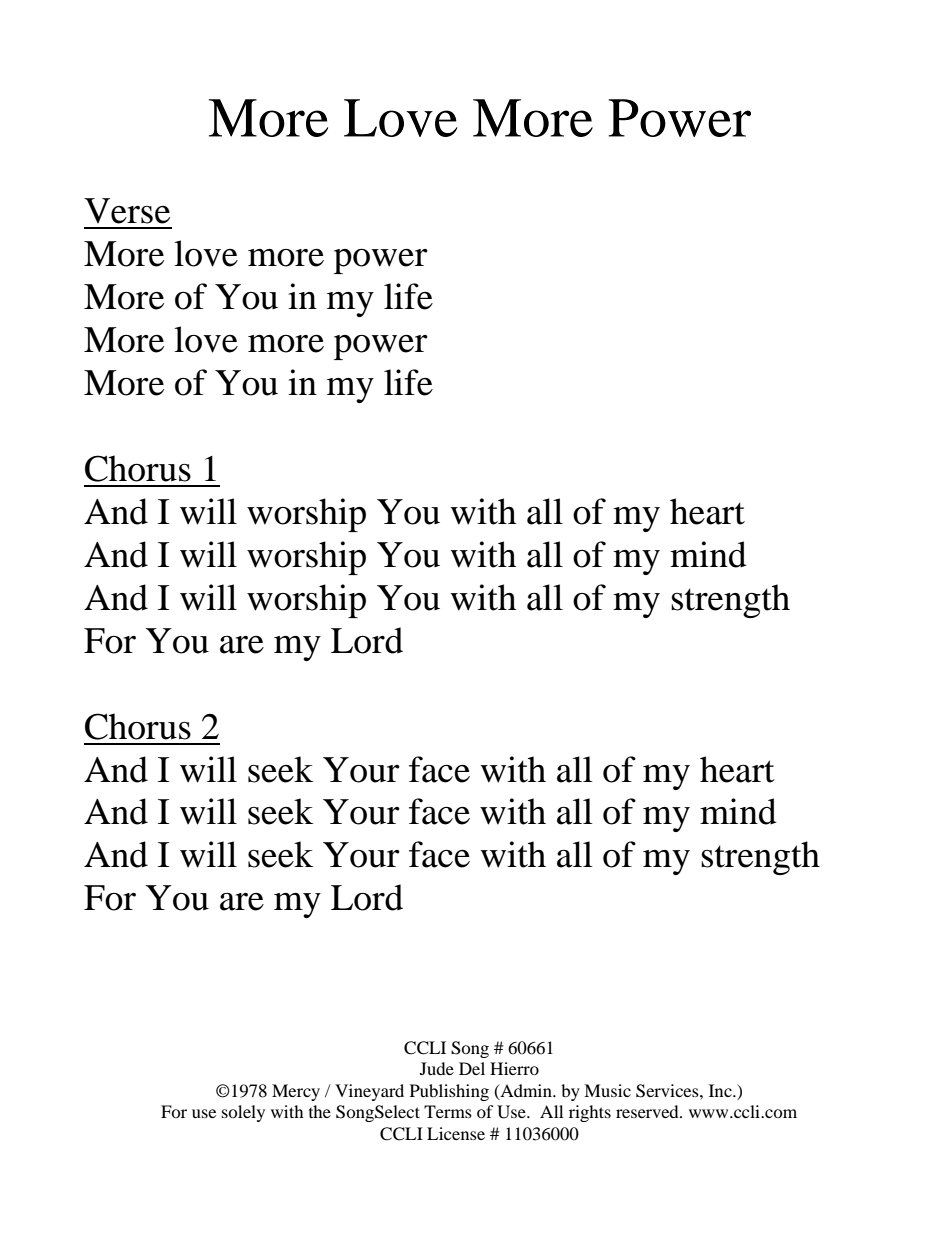 The width and height of the screenshot is (952, 1233). I want to click on License, so click(456, 1133).
